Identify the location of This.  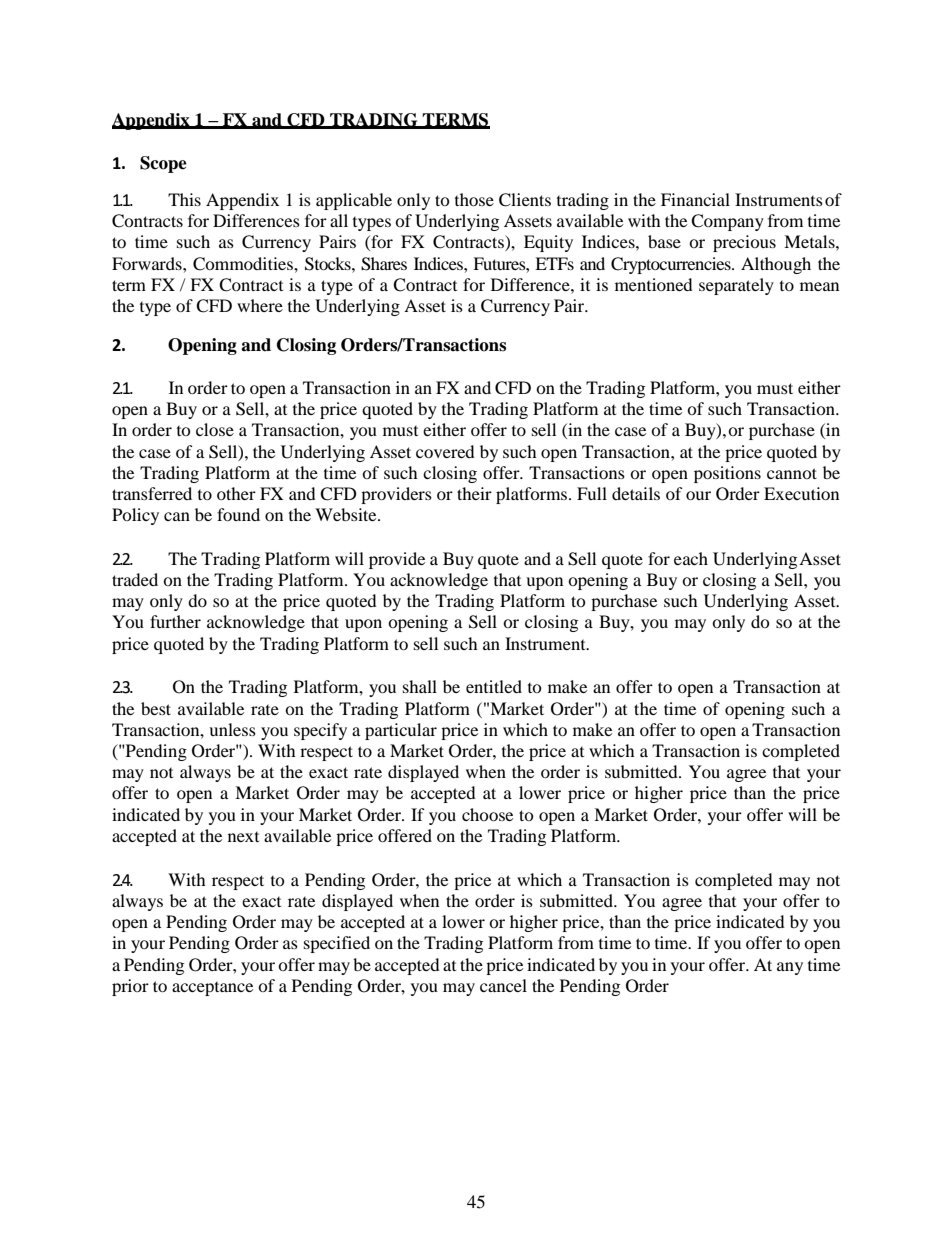
(184, 199).
